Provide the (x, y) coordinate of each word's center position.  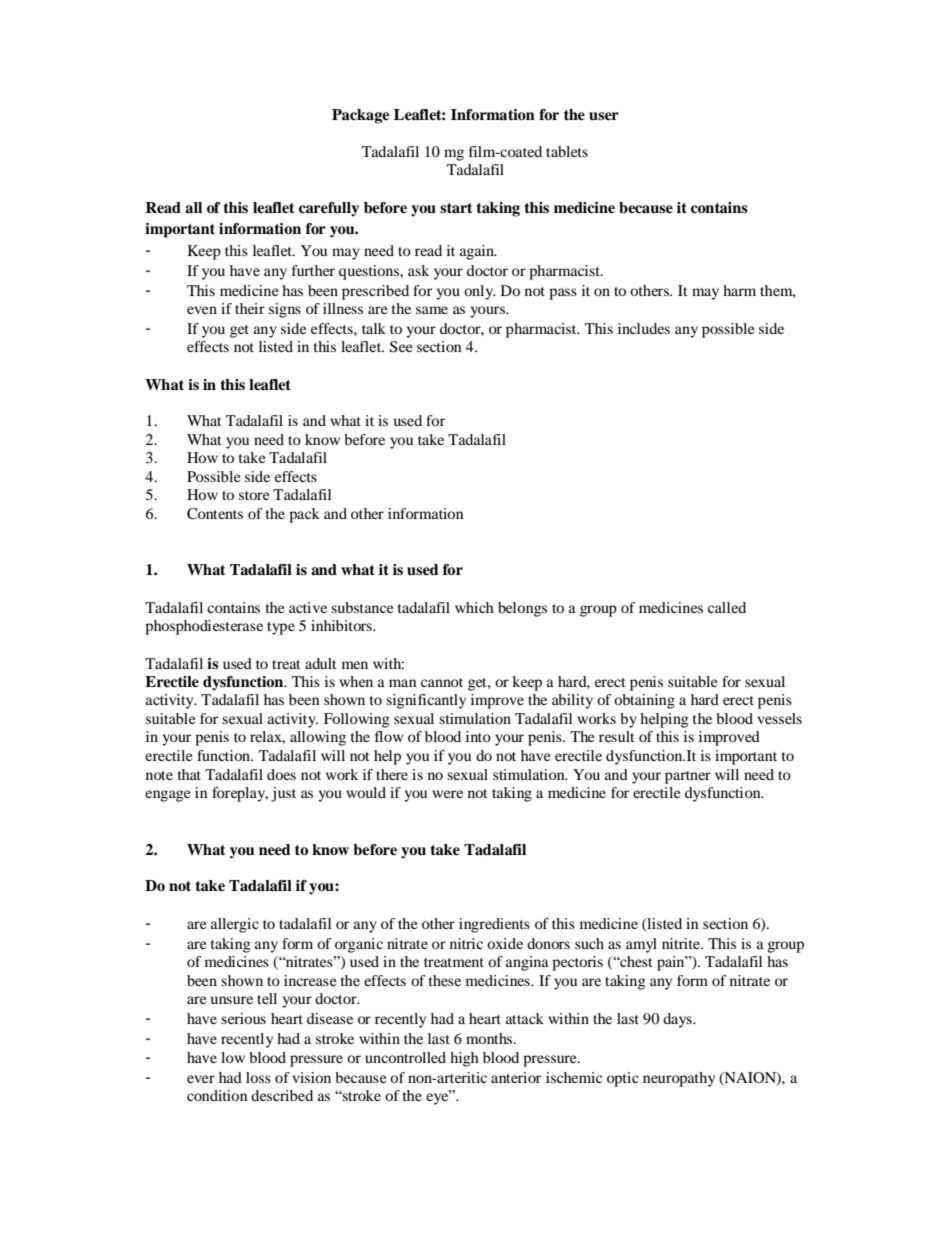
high (464, 1059)
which (474, 607)
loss (258, 1077)
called (727, 607)
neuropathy (679, 1079)
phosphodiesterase (204, 627)
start (456, 208)
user (604, 116)
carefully (329, 209)
